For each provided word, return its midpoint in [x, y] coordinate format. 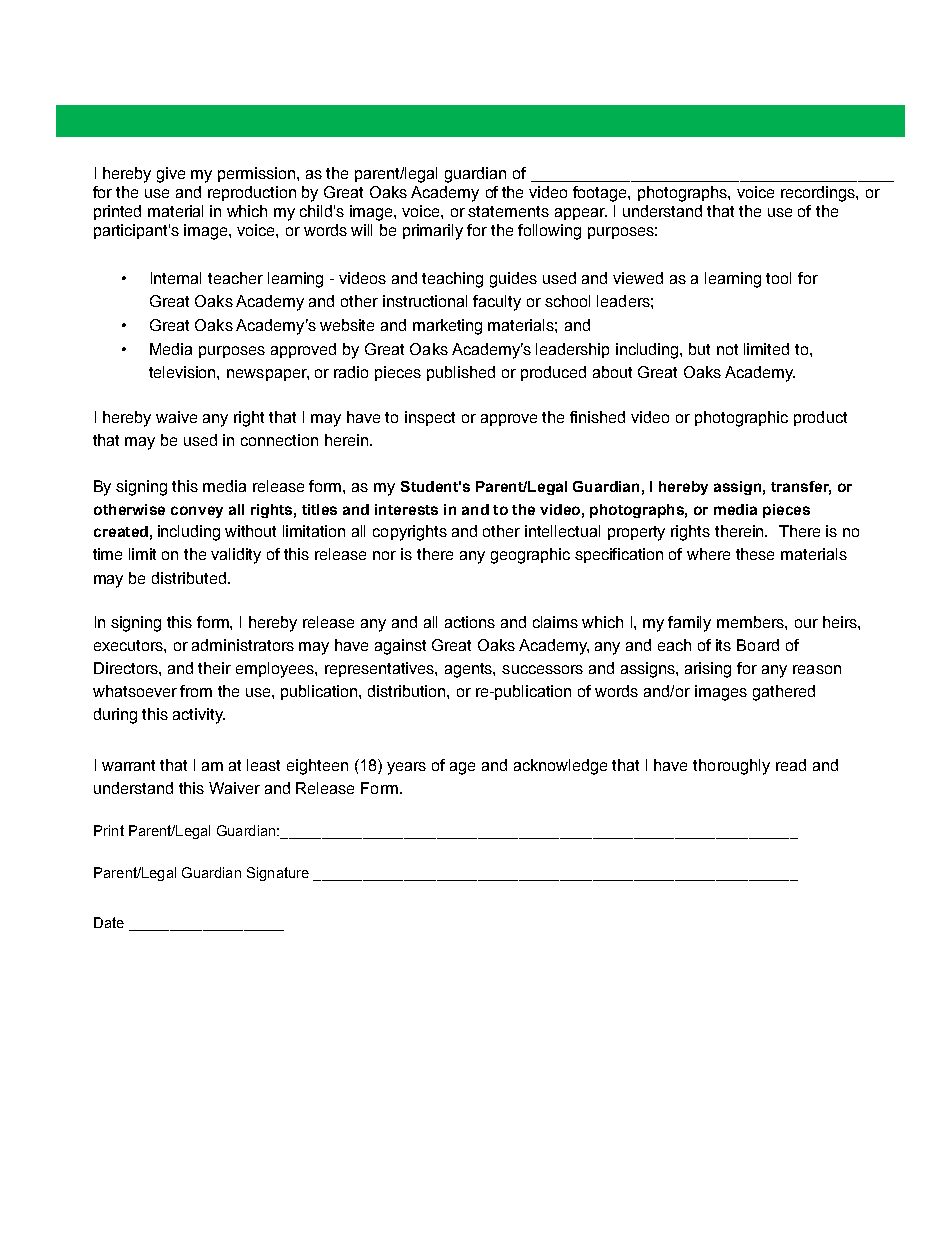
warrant [128, 765]
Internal [176, 278]
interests [406, 509]
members [751, 622]
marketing [447, 327]
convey [197, 512]
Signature [278, 874]
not [727, 349]
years [406, 768]
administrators [243, 645]
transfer [801, 488]
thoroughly [731, 767]
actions [470, 622]
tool [778, 278]
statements [508, 211]
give [171, 175]
